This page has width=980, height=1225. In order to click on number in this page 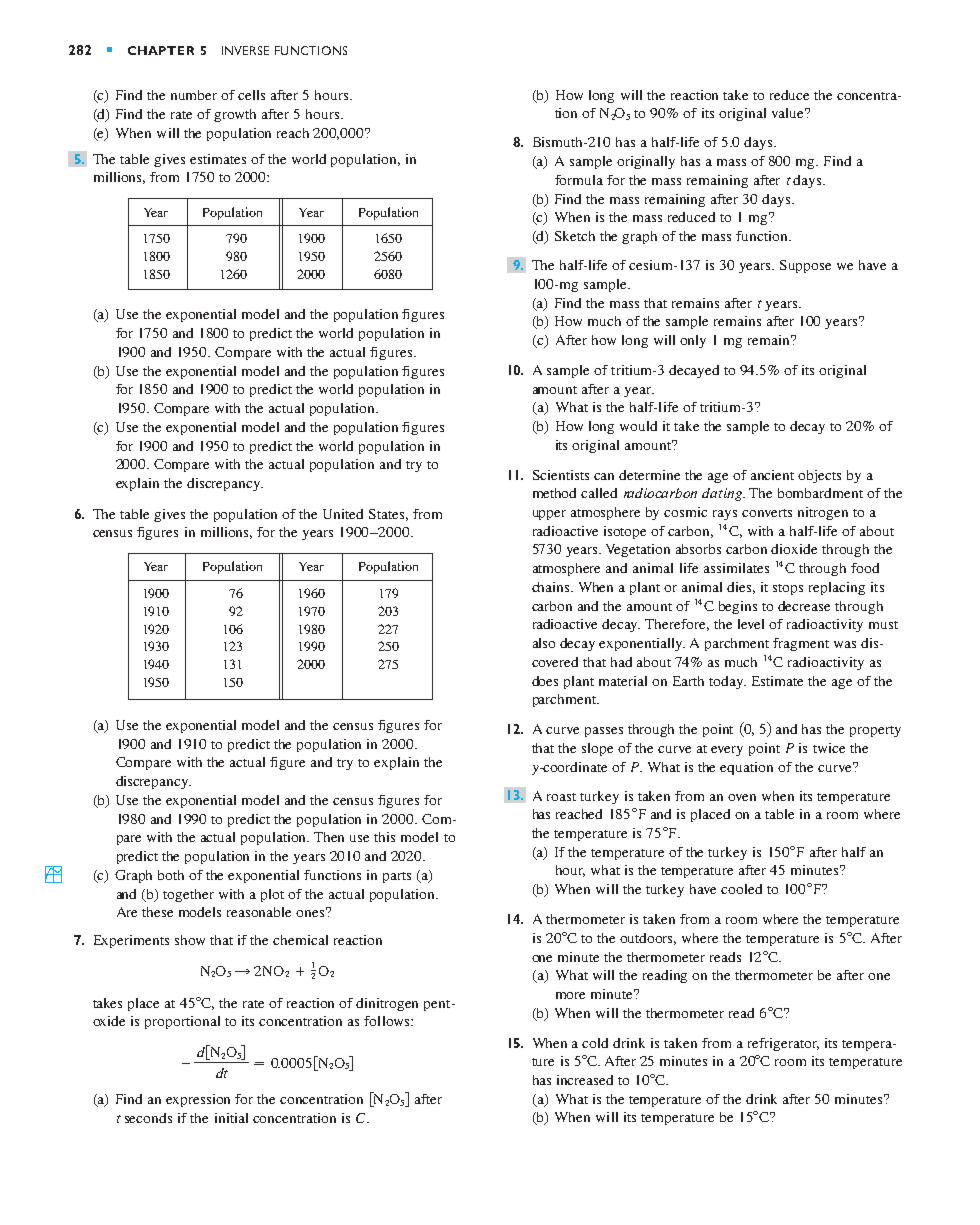, I will do `click(194, 95)`.
